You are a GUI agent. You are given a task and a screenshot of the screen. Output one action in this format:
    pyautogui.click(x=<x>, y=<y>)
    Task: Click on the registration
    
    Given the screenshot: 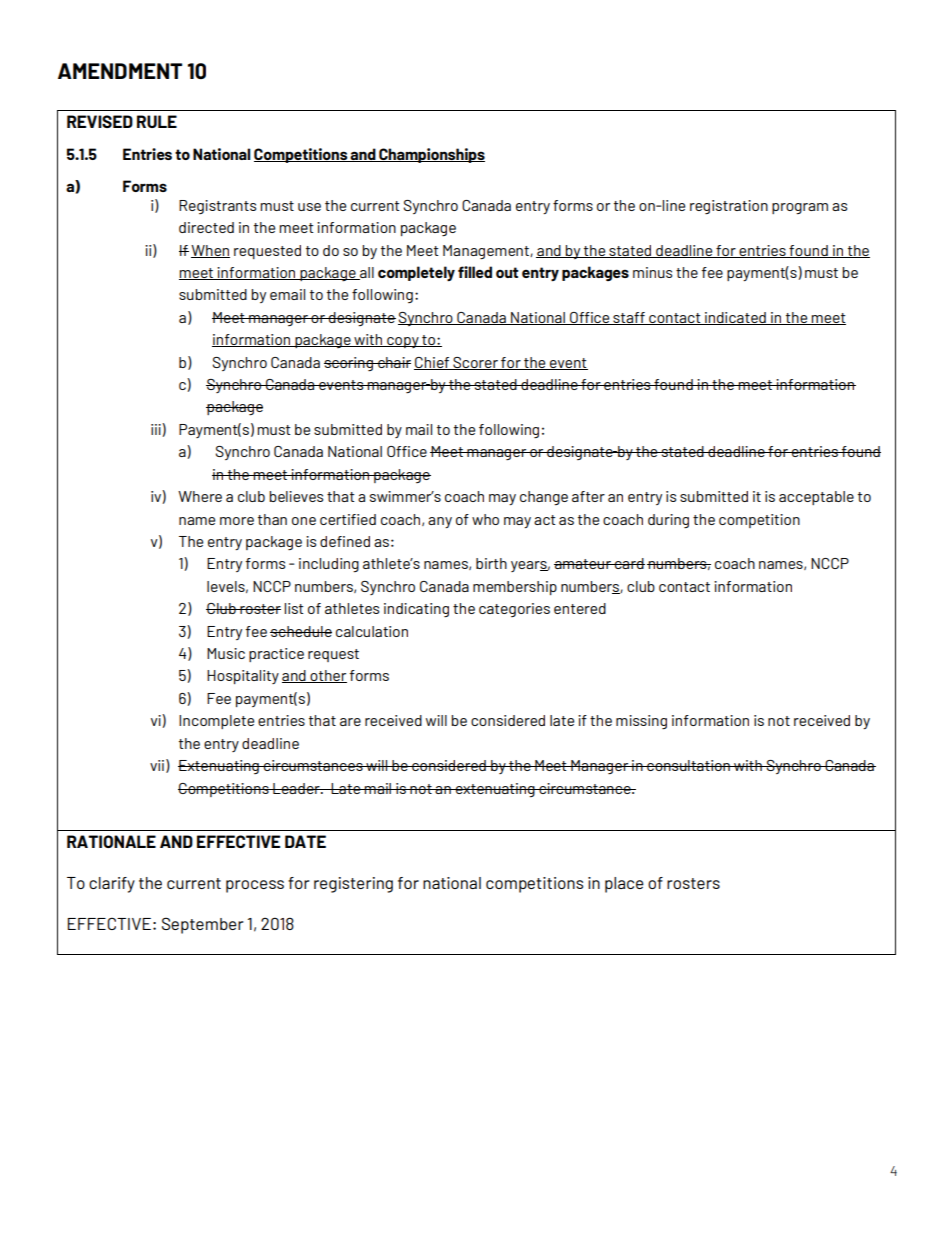 What is the action you would take?
    pyautogui.click(x=729, y=207)
